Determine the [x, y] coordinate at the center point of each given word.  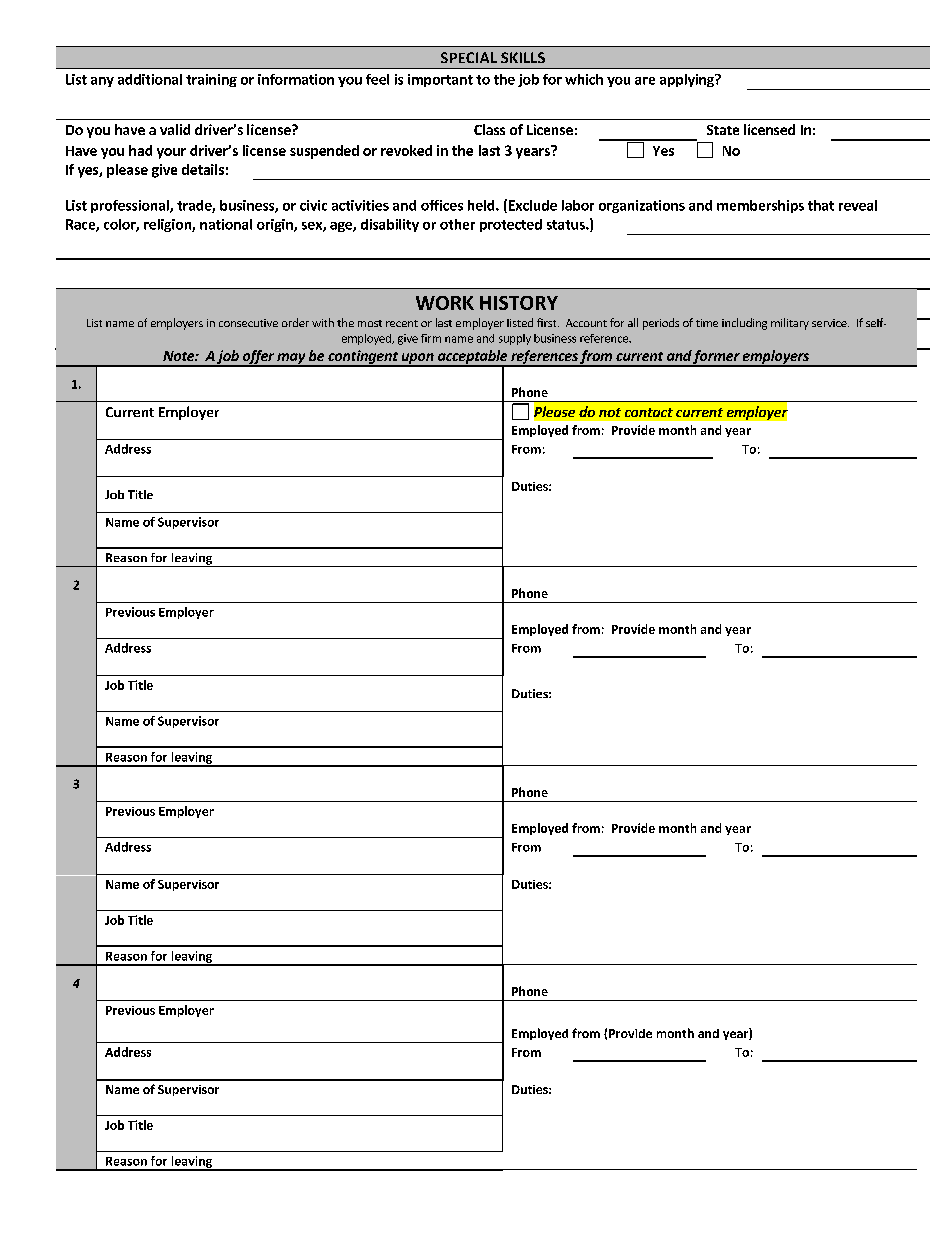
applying [688, 80]
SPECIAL [469, 57]
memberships [760, 206]
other [457, 224]
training [211, 80]
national [226, 224]
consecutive [248, 323]
